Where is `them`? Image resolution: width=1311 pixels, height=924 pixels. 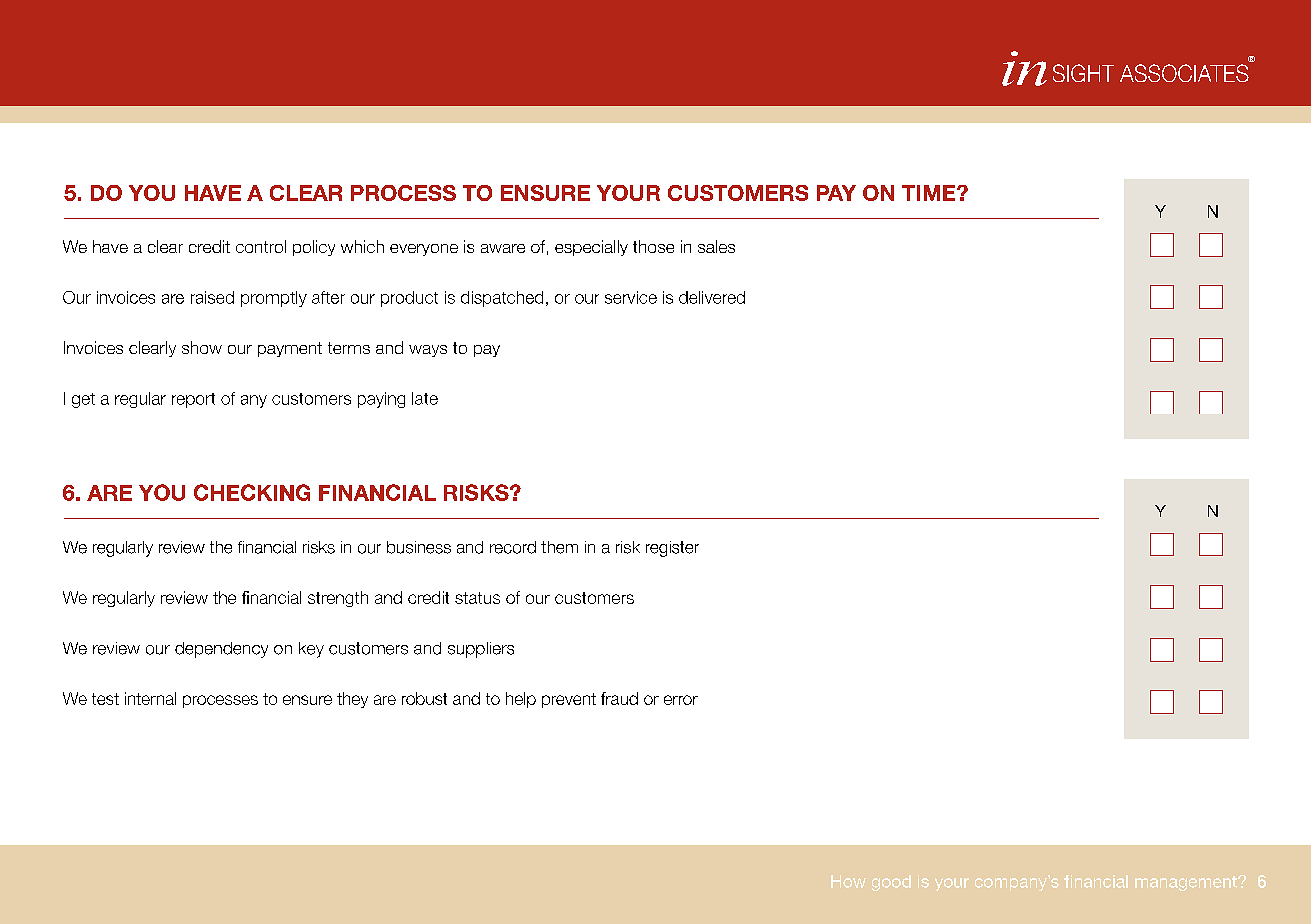
them is located at coordinates (559, 547).
